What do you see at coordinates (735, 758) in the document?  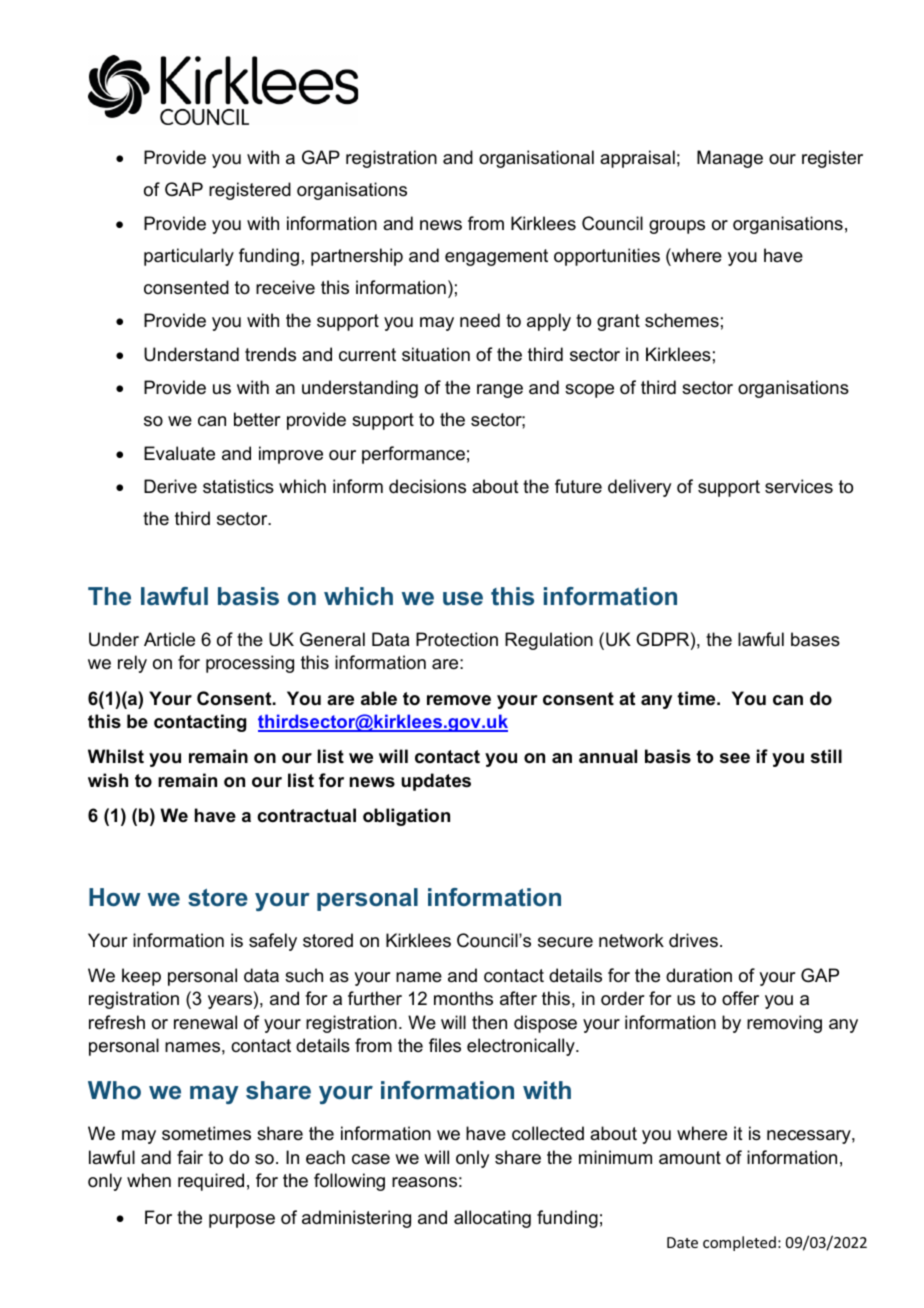 I see `see` at bounding box center [735, 758].
